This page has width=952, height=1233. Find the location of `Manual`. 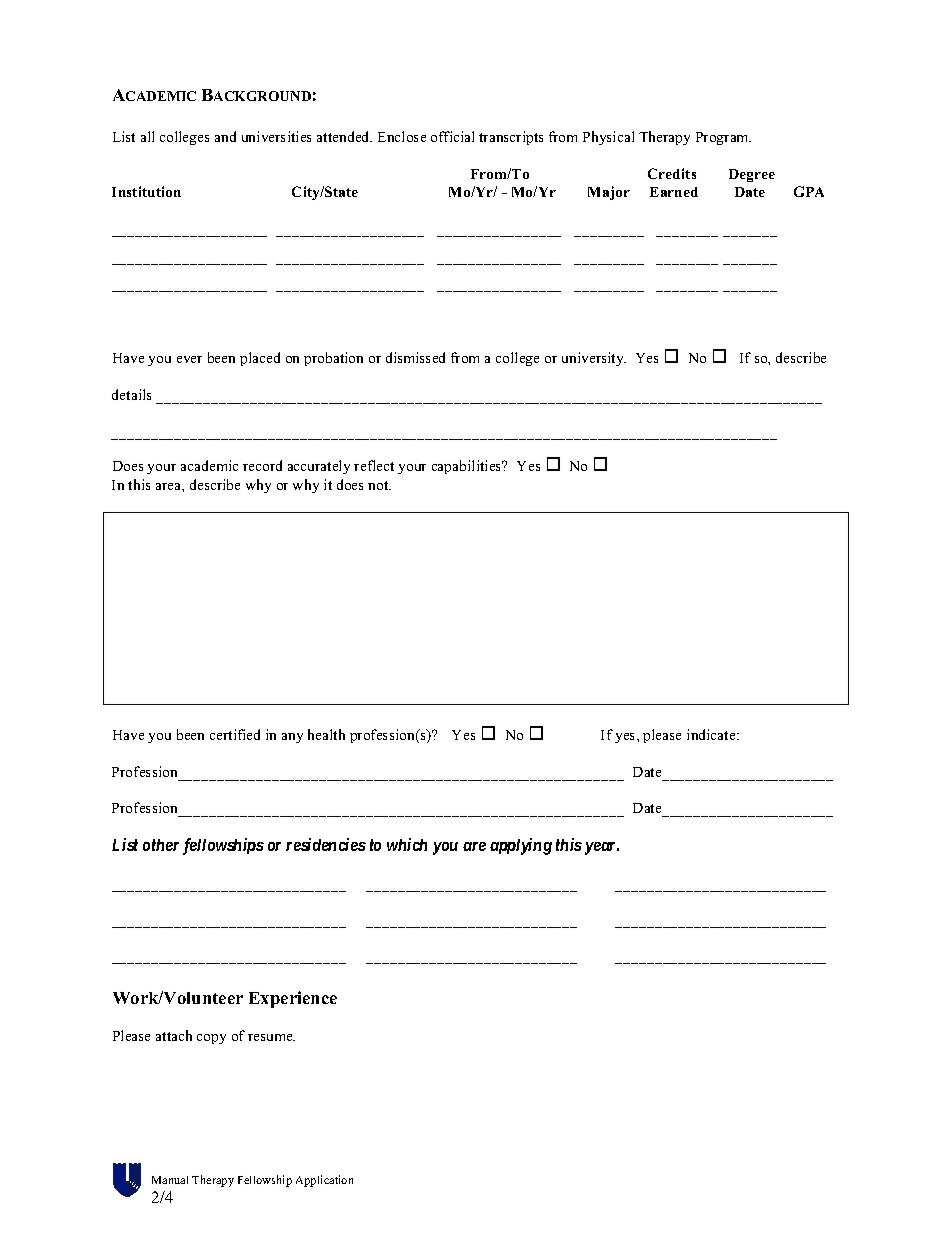

Manual is located at coordinates (170, 1180).
